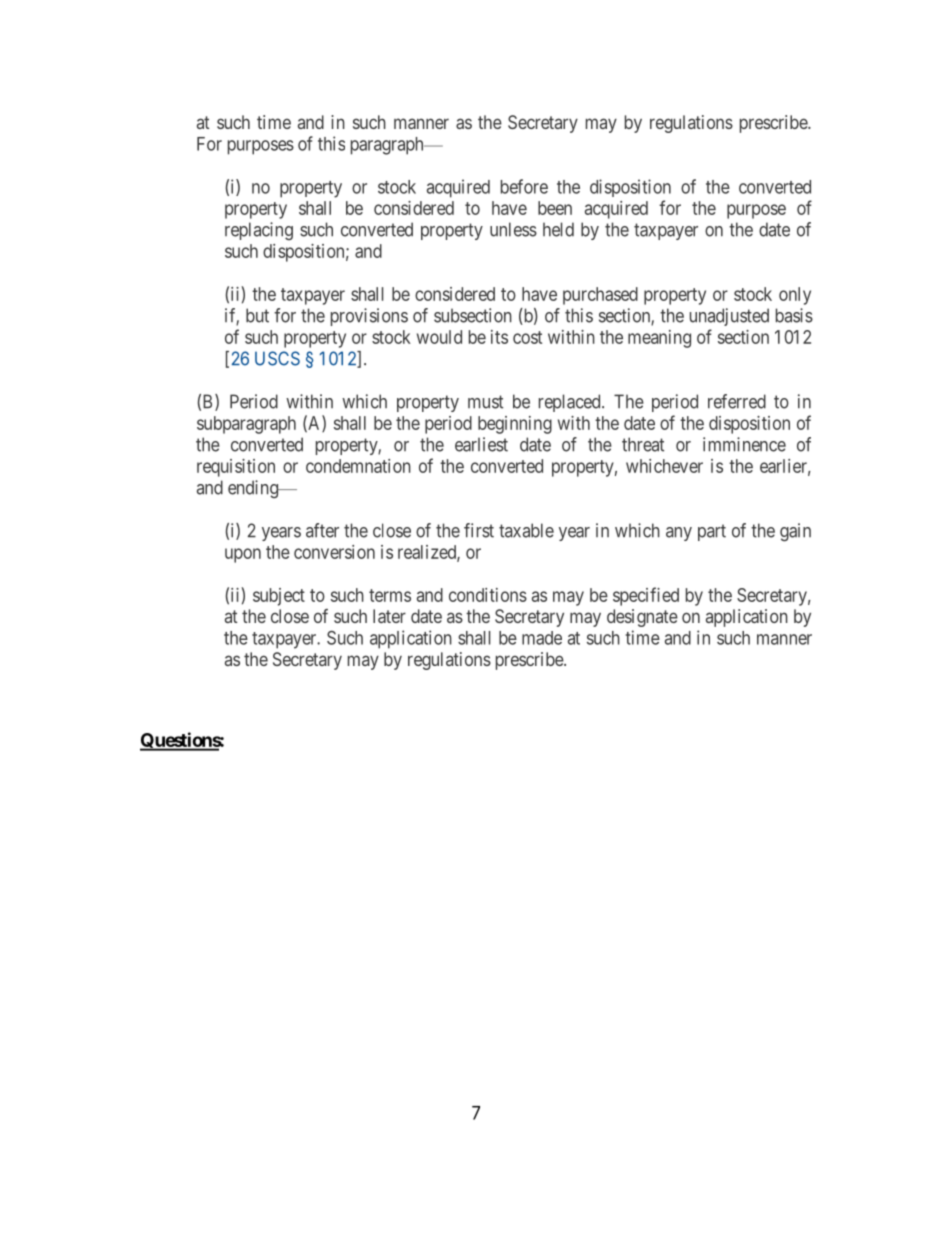  Describe the element at coordinates (600, 296) in the document. I see `purchased` at that location.
